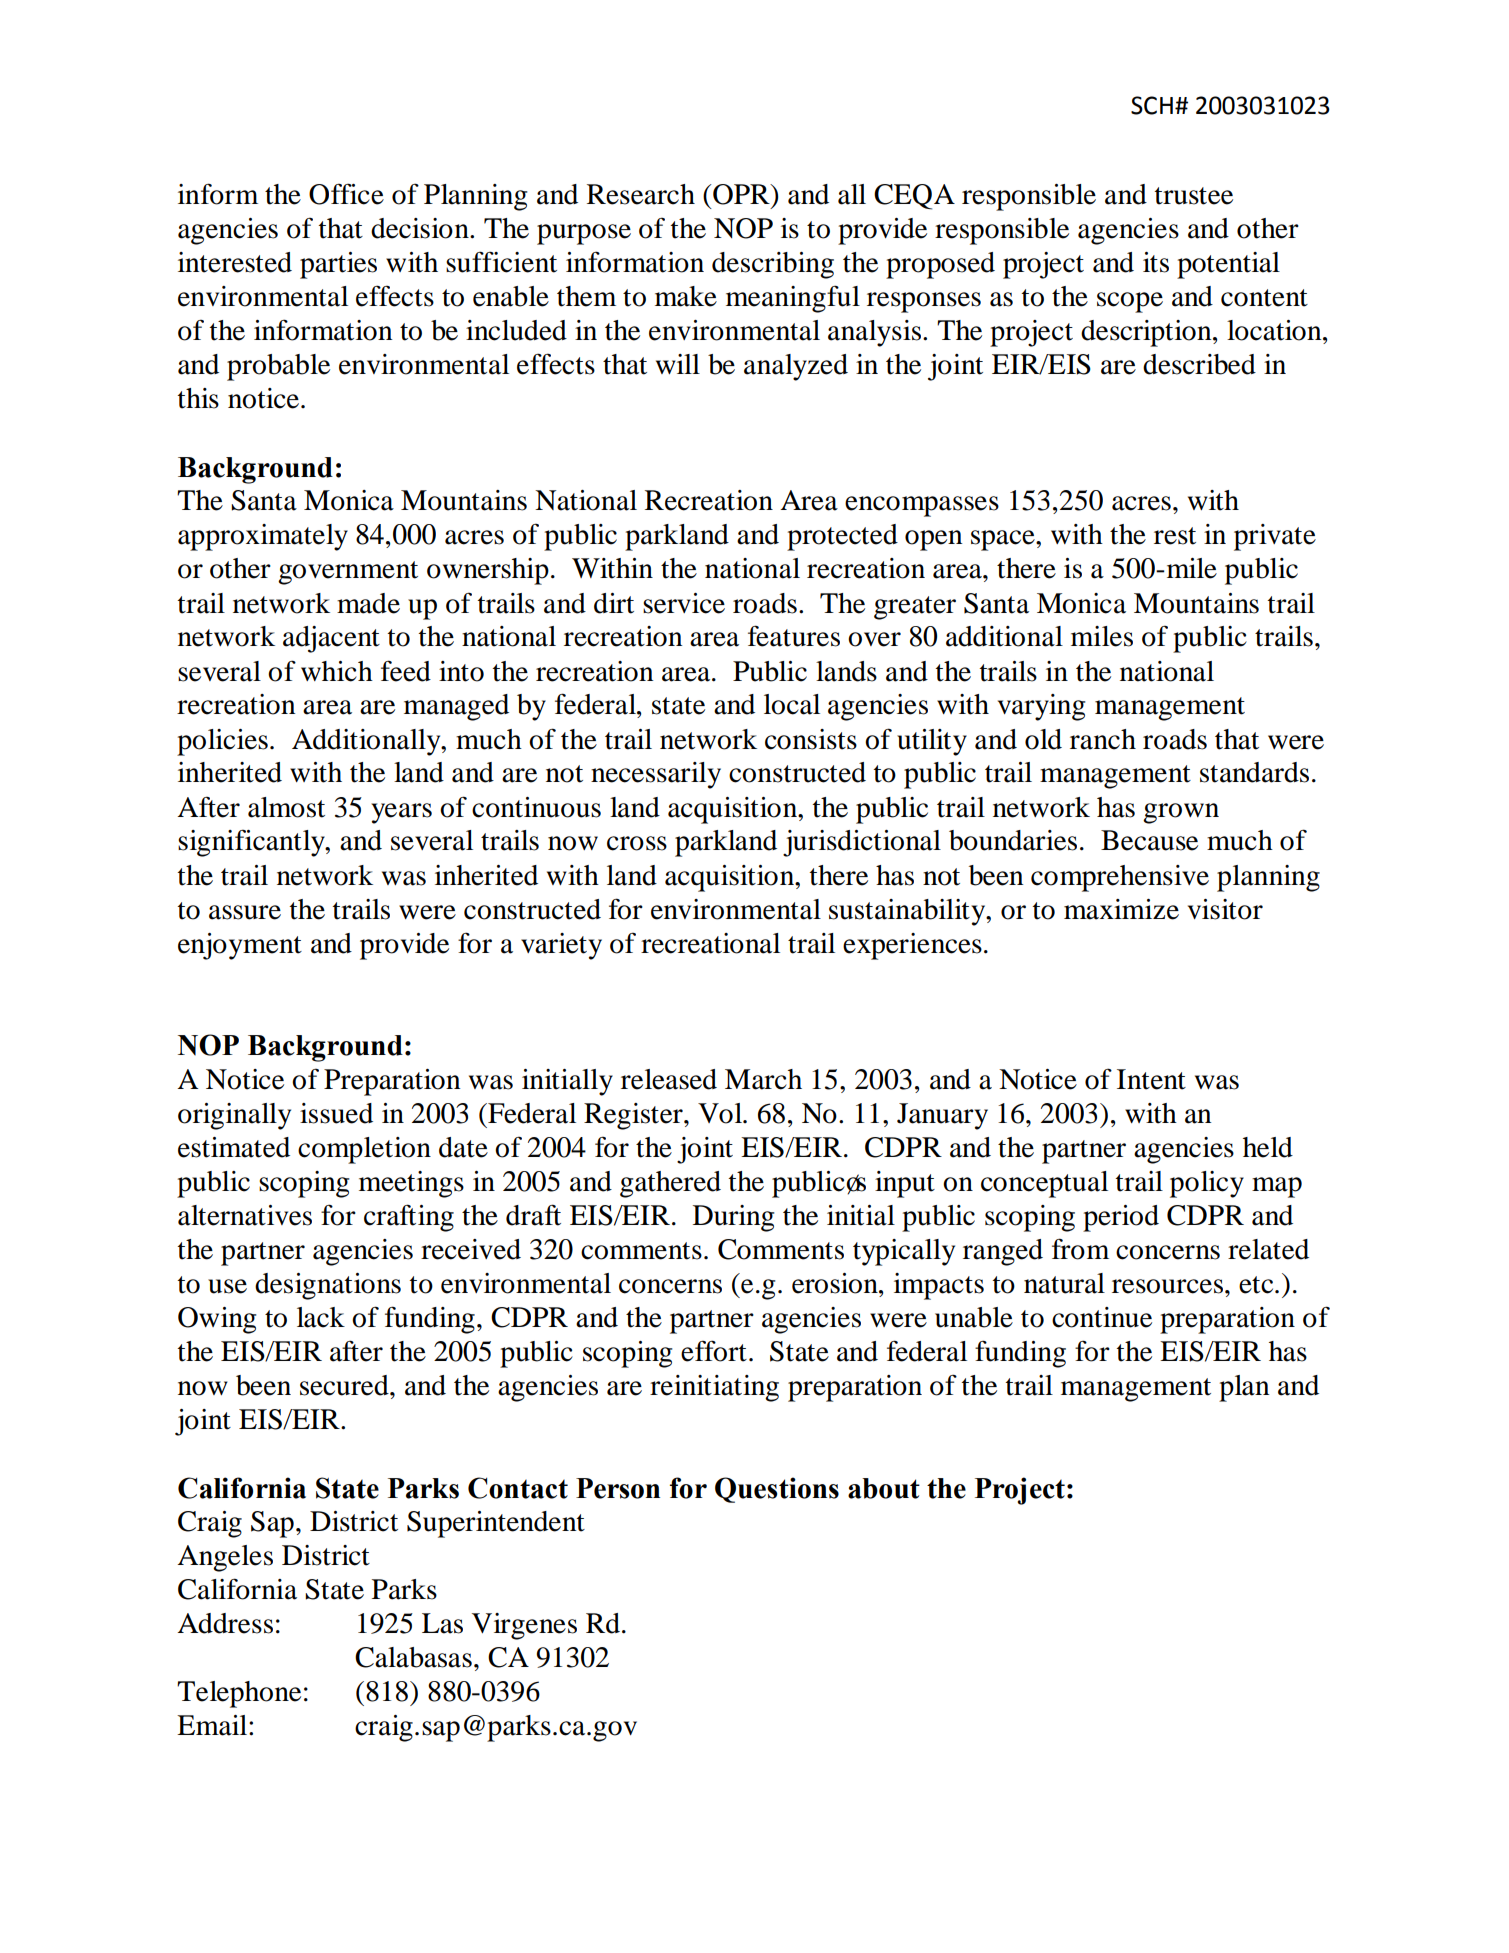 The image size is (1509, 1953). What do you see at coordinates (777, 1490) in the screenshot?
I see `Questions` at bounding box center [777, 1490].
